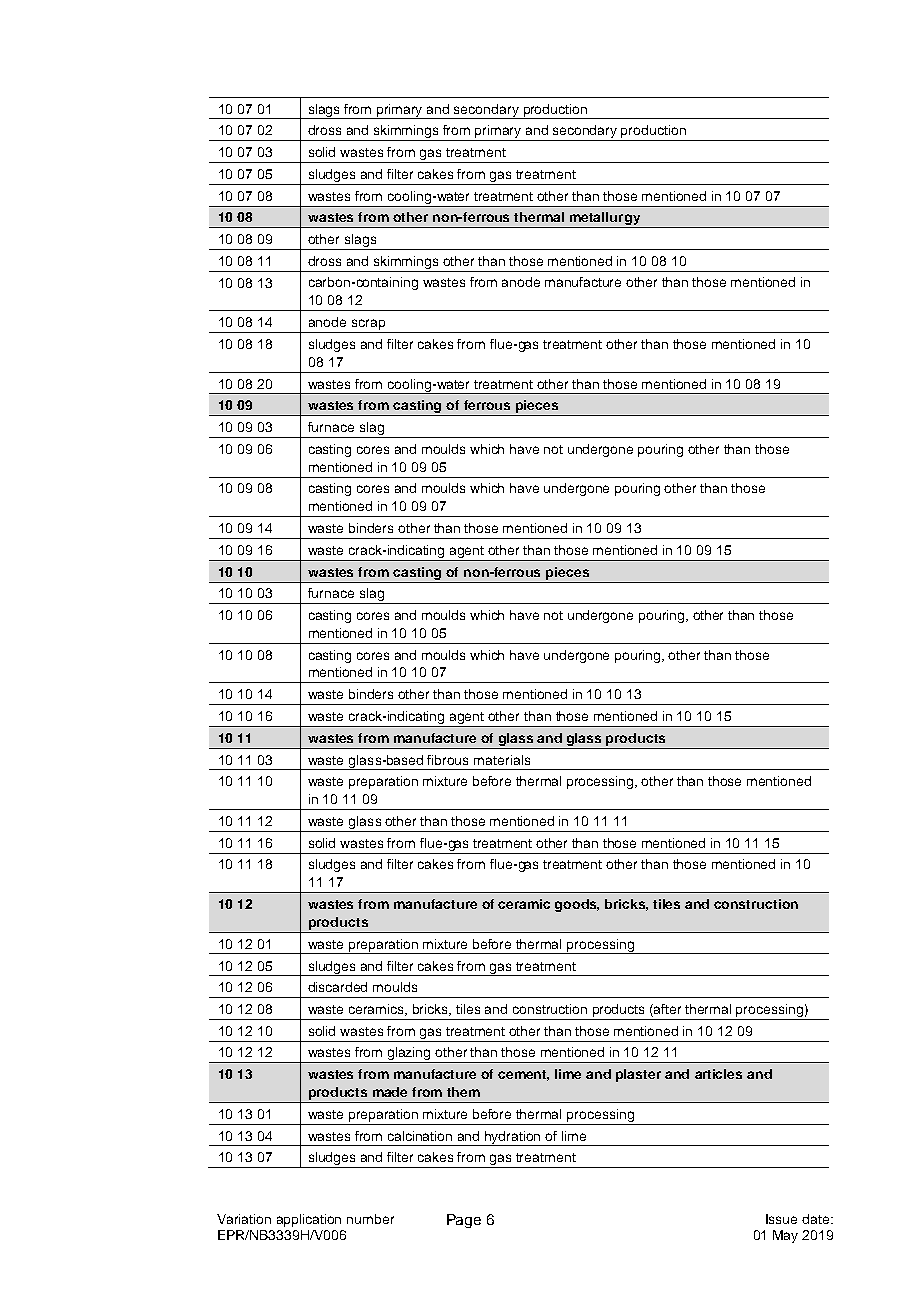 The width and height of the page is (924, 1308). What do you see at coordinates (447, 760) in the page?
I see `fibrous` at bounding box center [447, 760].
